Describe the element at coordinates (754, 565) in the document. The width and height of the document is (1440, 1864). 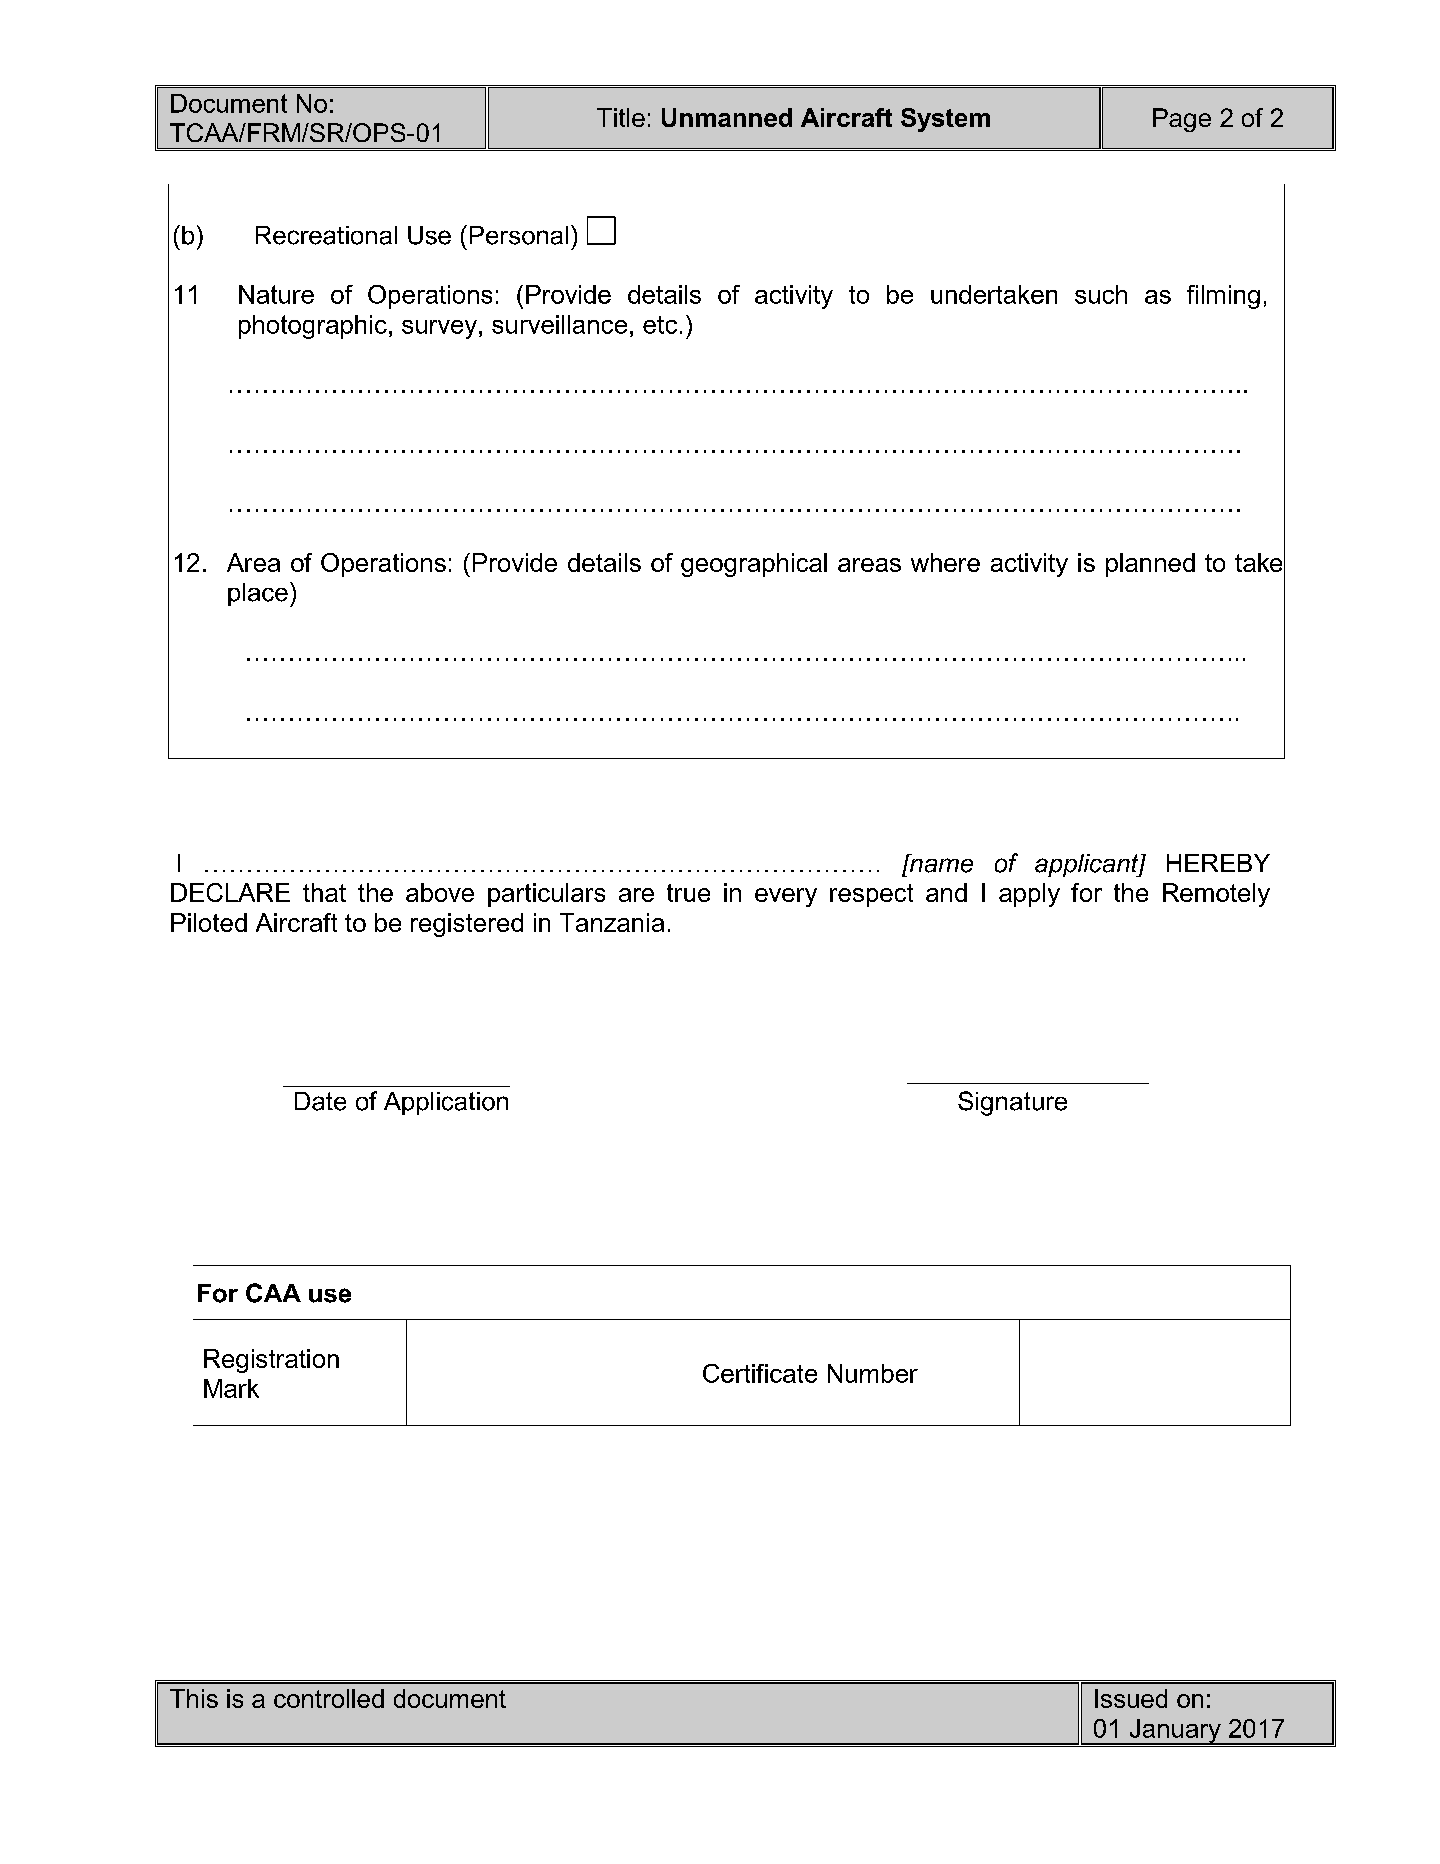
I see `geographical` at that location.
